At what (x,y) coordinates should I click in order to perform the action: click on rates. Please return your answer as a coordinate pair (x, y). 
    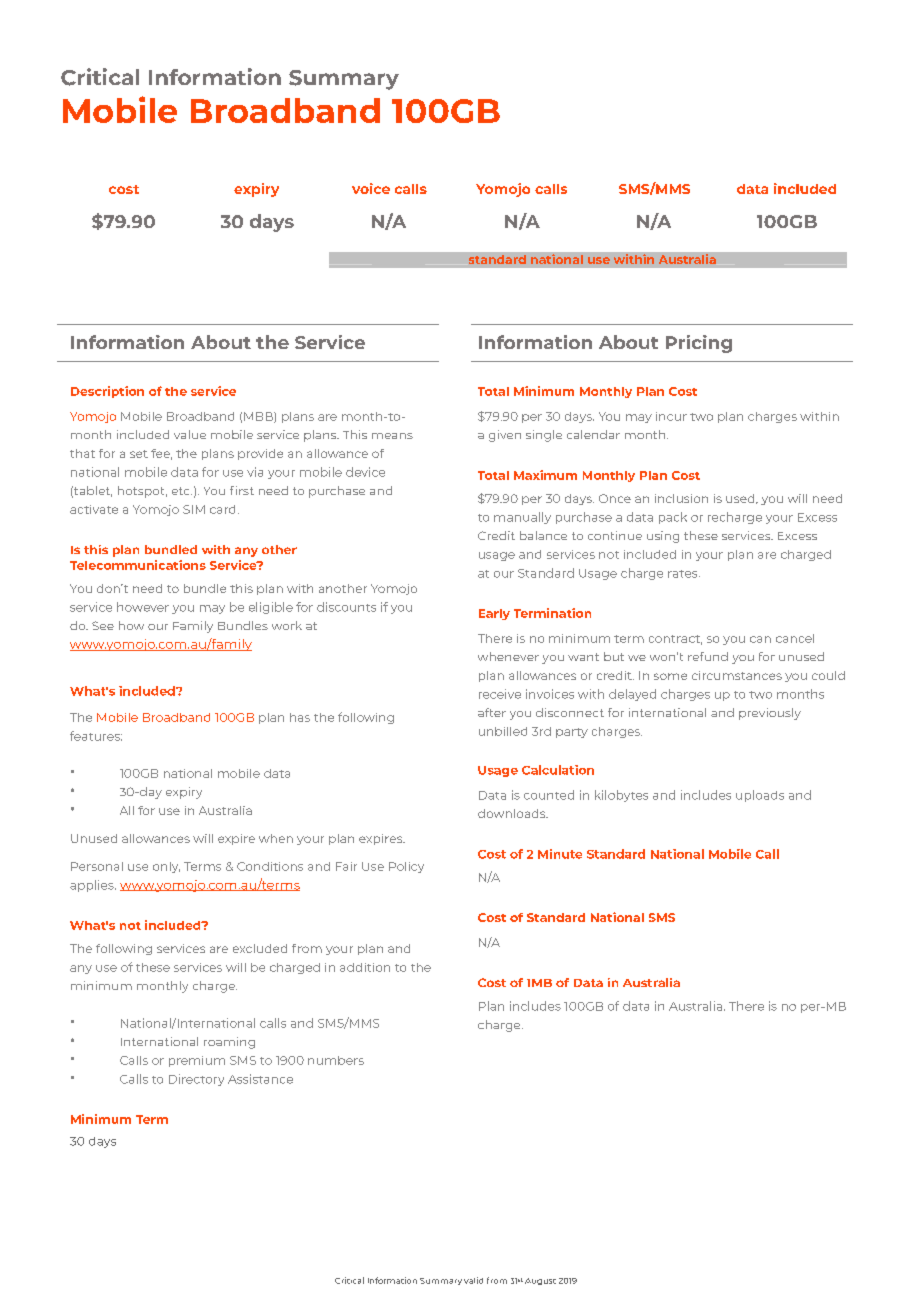
    Looking at the image, I should click on (684, 574).
